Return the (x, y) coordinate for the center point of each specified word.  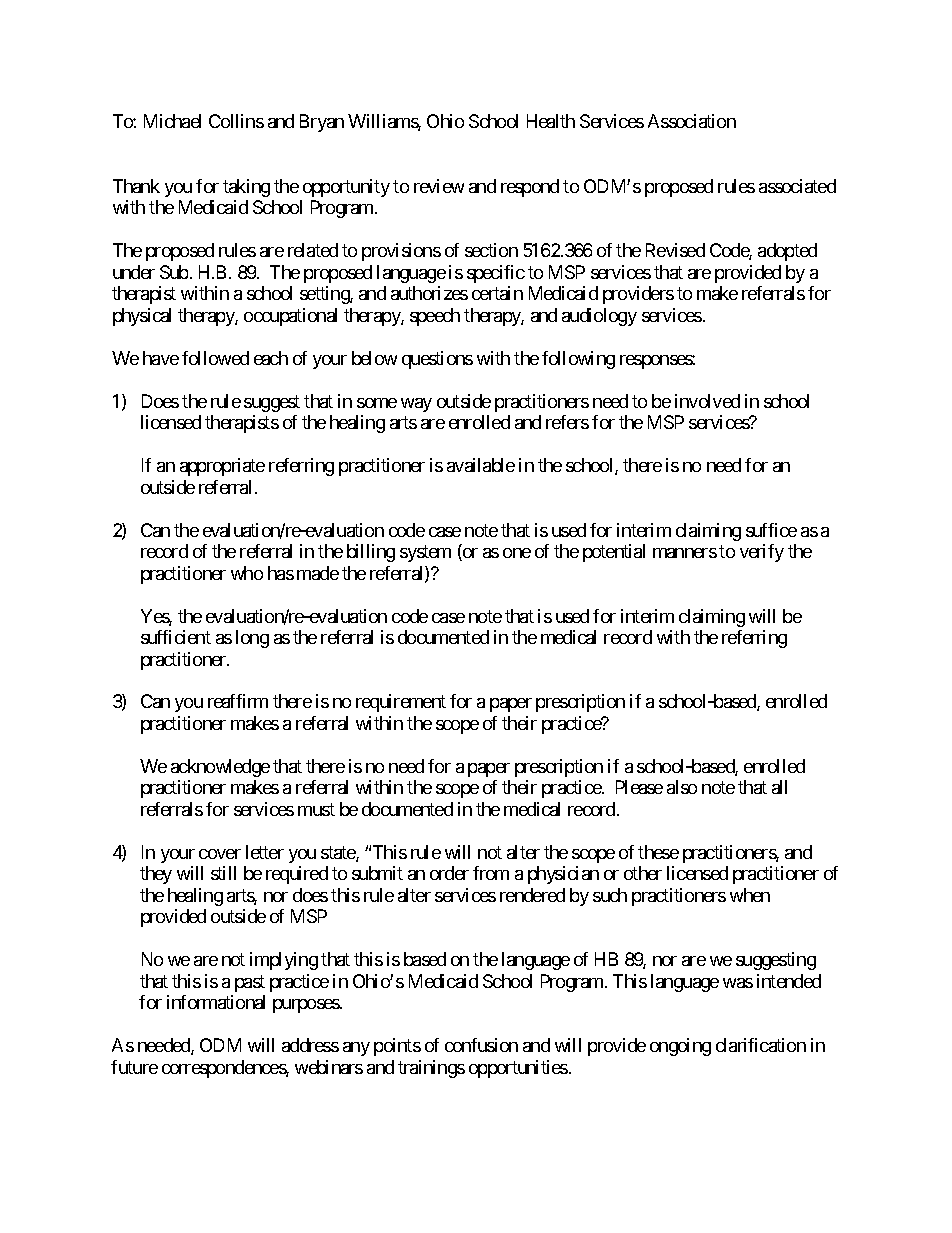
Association (692, 121)
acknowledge (220, 768)
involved (707, 401)
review (439, 186)
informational (216, 1002)
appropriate (222, 467)
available (481, 465)
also (682, 787)
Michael (172, 121)
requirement (401, 703)
